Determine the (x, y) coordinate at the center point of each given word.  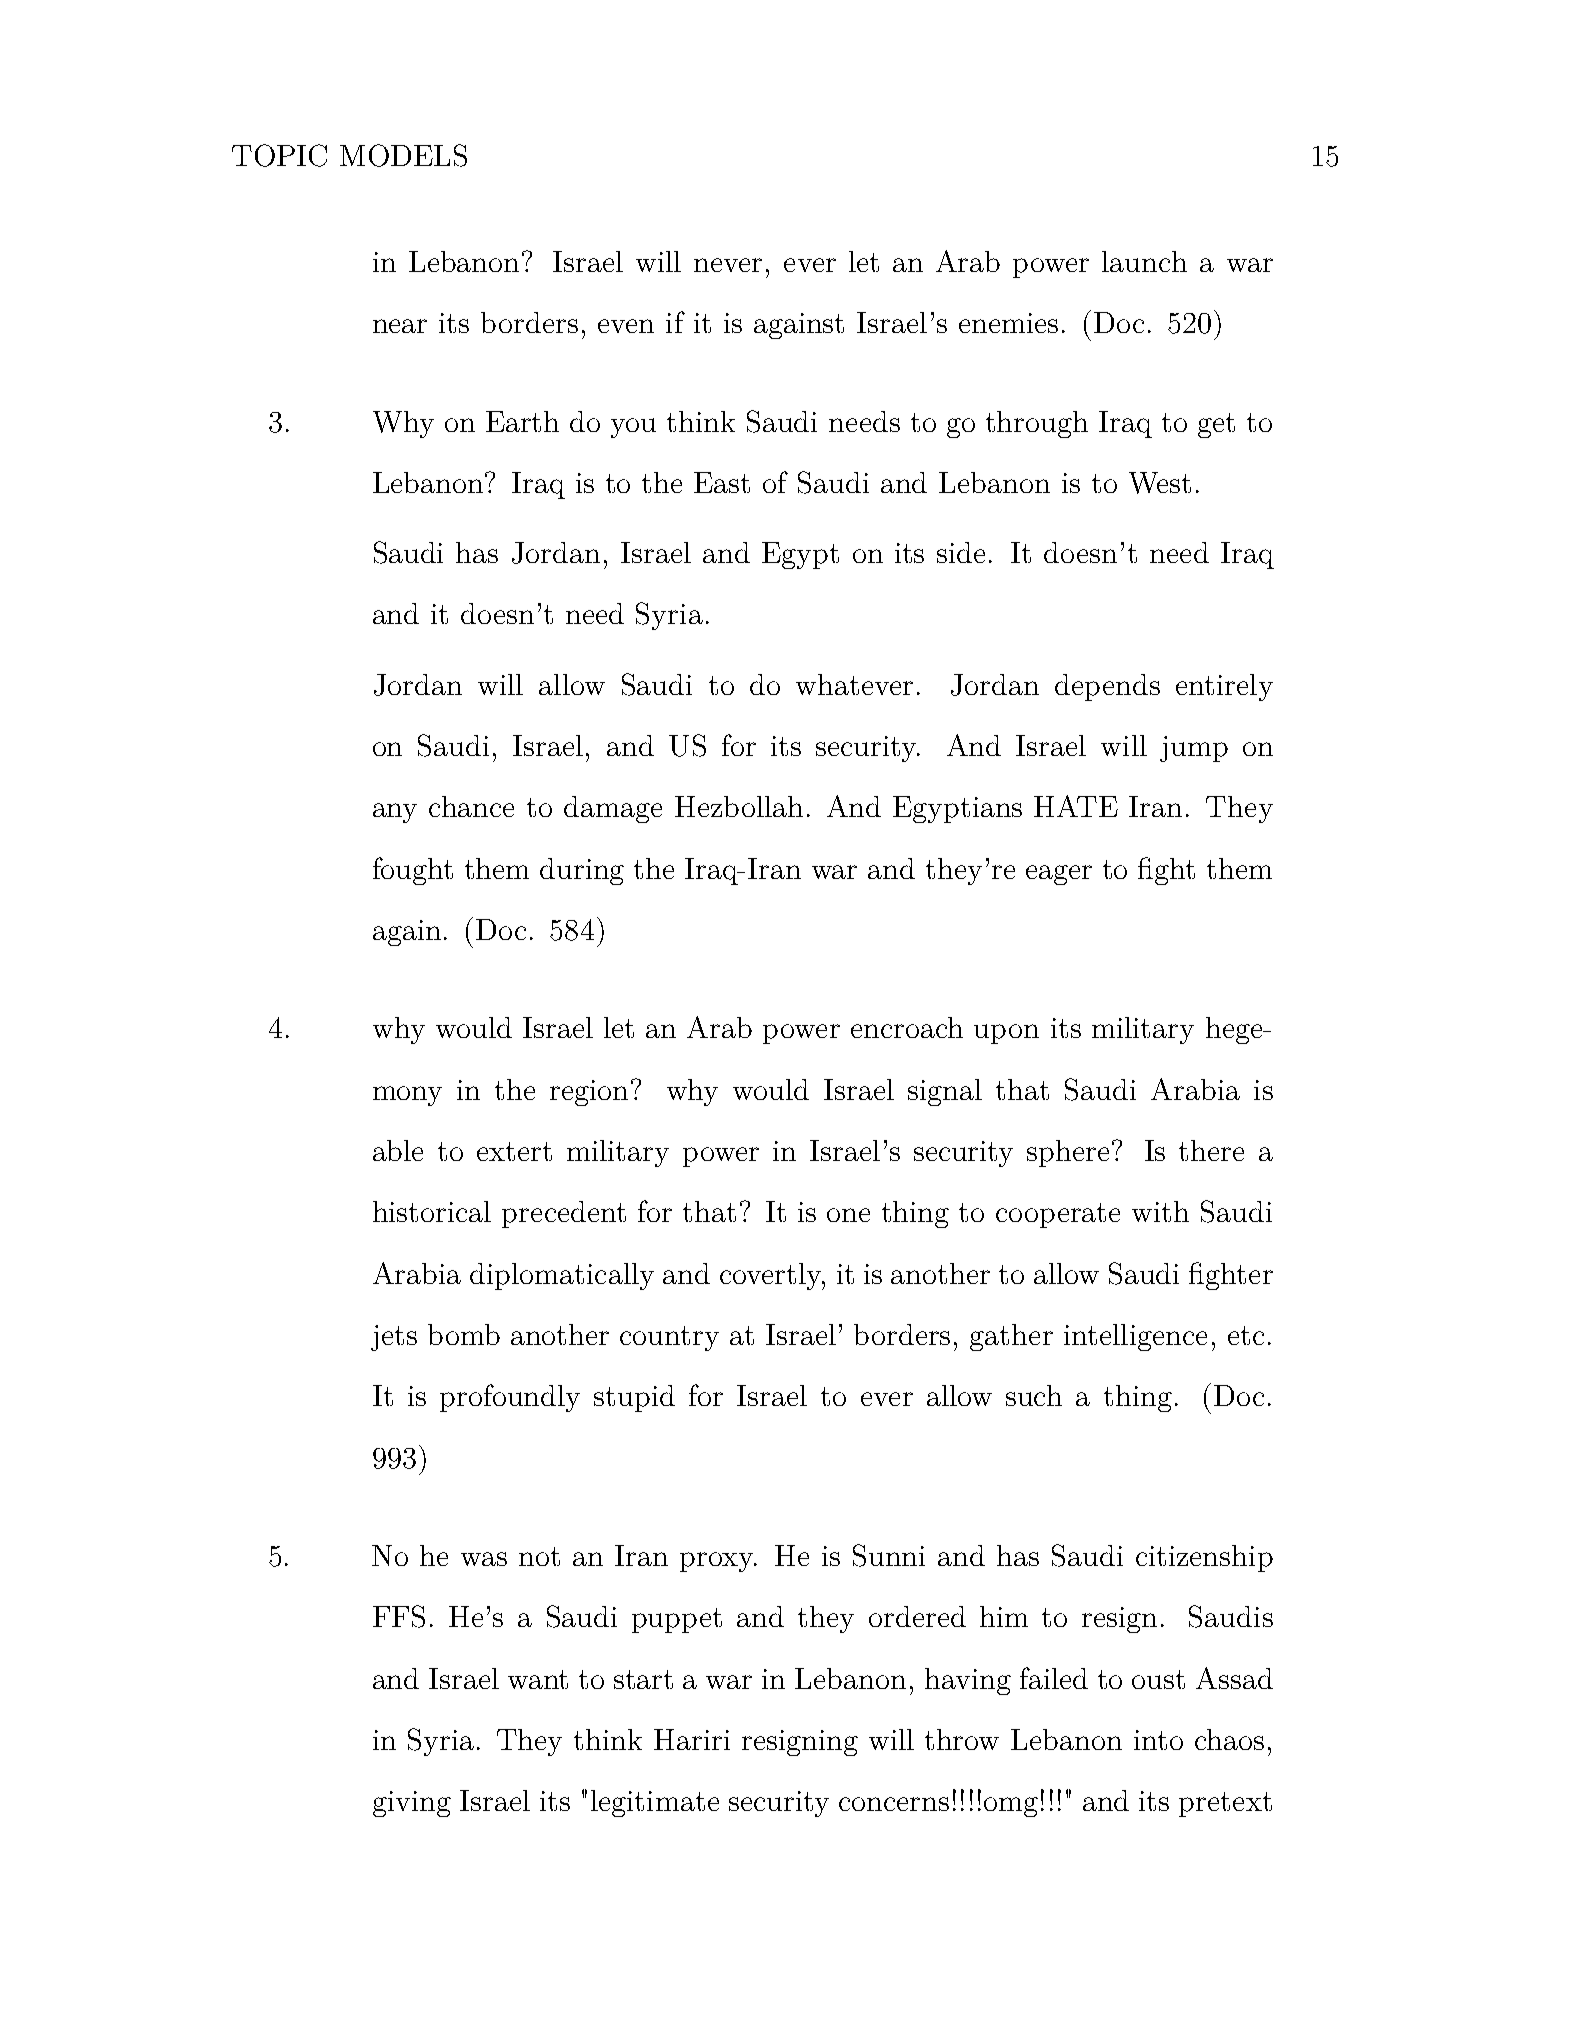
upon (1006, 1034)
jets (394, 1338)
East (722, 482)
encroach (907, 1027)
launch (1144, 261)
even (626, 326)
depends (1107, 687)
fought (413, 871)
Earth (522, 421)
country (669, 1338)
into (1158, 1740)
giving (412, 1804)
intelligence (1135, 1337)
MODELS (403, 155)
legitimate (655, 1803)
